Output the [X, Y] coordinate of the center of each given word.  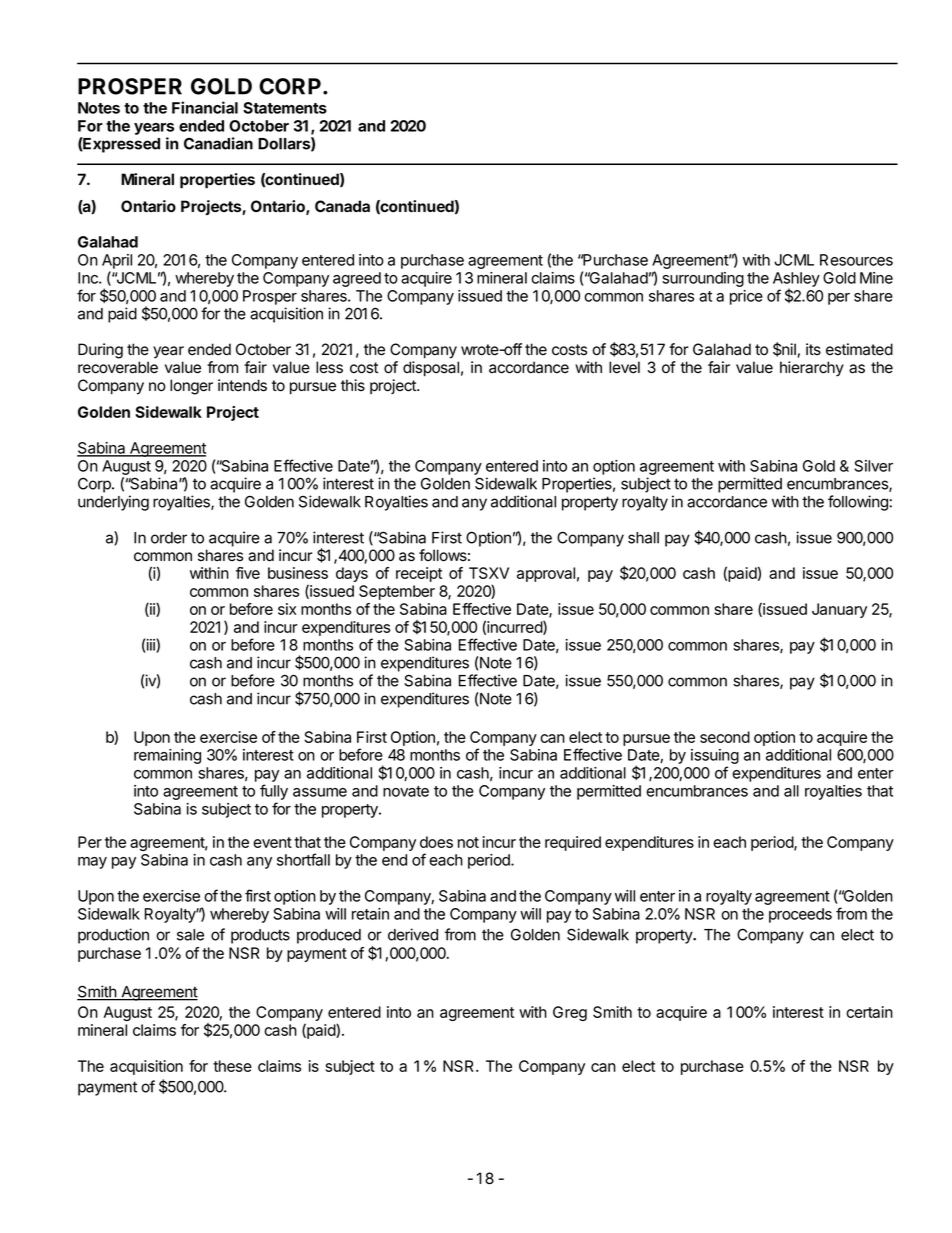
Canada [342, 206]
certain [869, 1012]
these [232, 1066]
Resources [856, 260]
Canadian [218, 143]
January [839, 610]
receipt [419, 574]
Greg [570, 1013]
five [248, 573]
